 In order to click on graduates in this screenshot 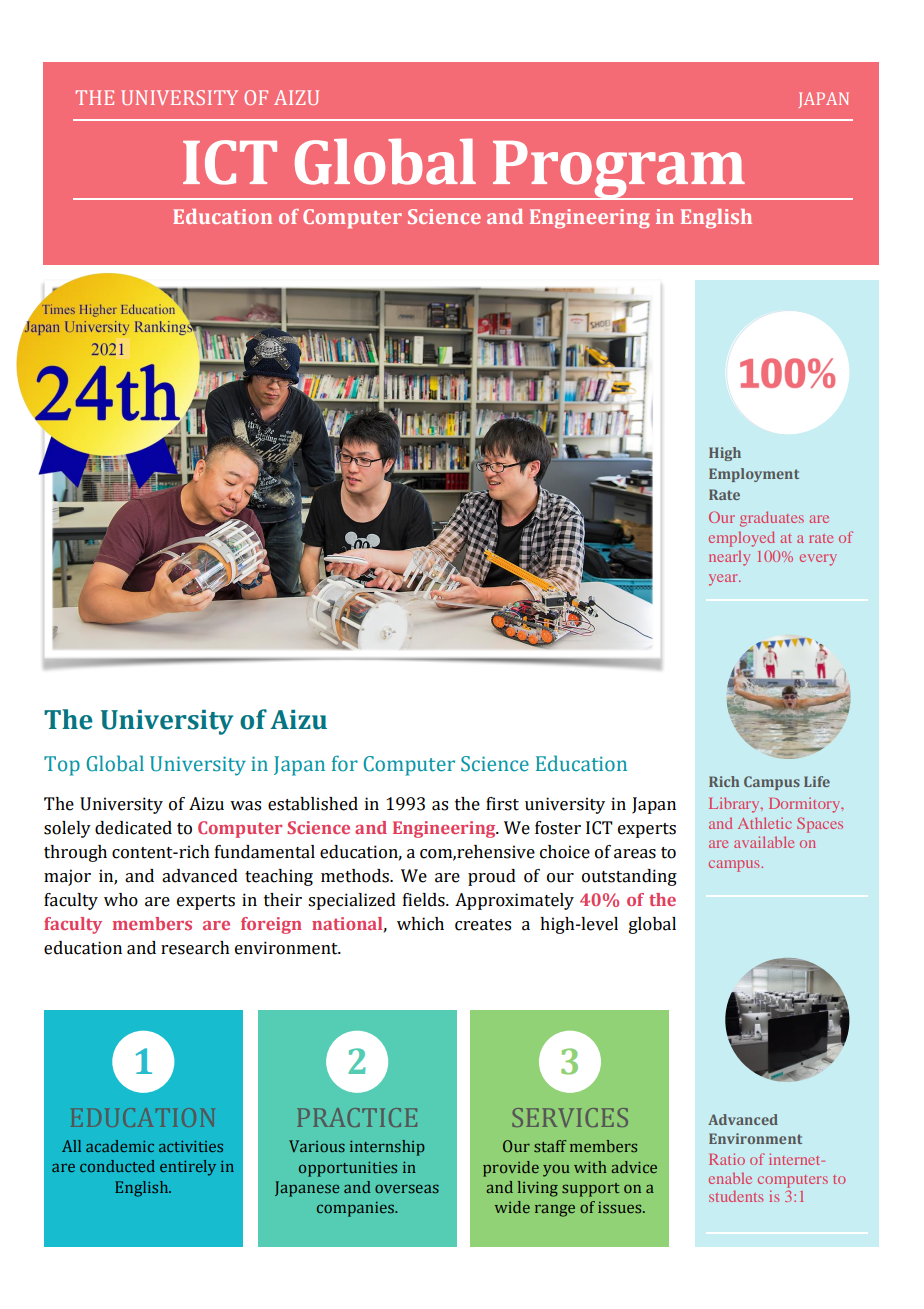, I will do `click(772, 519)`.
